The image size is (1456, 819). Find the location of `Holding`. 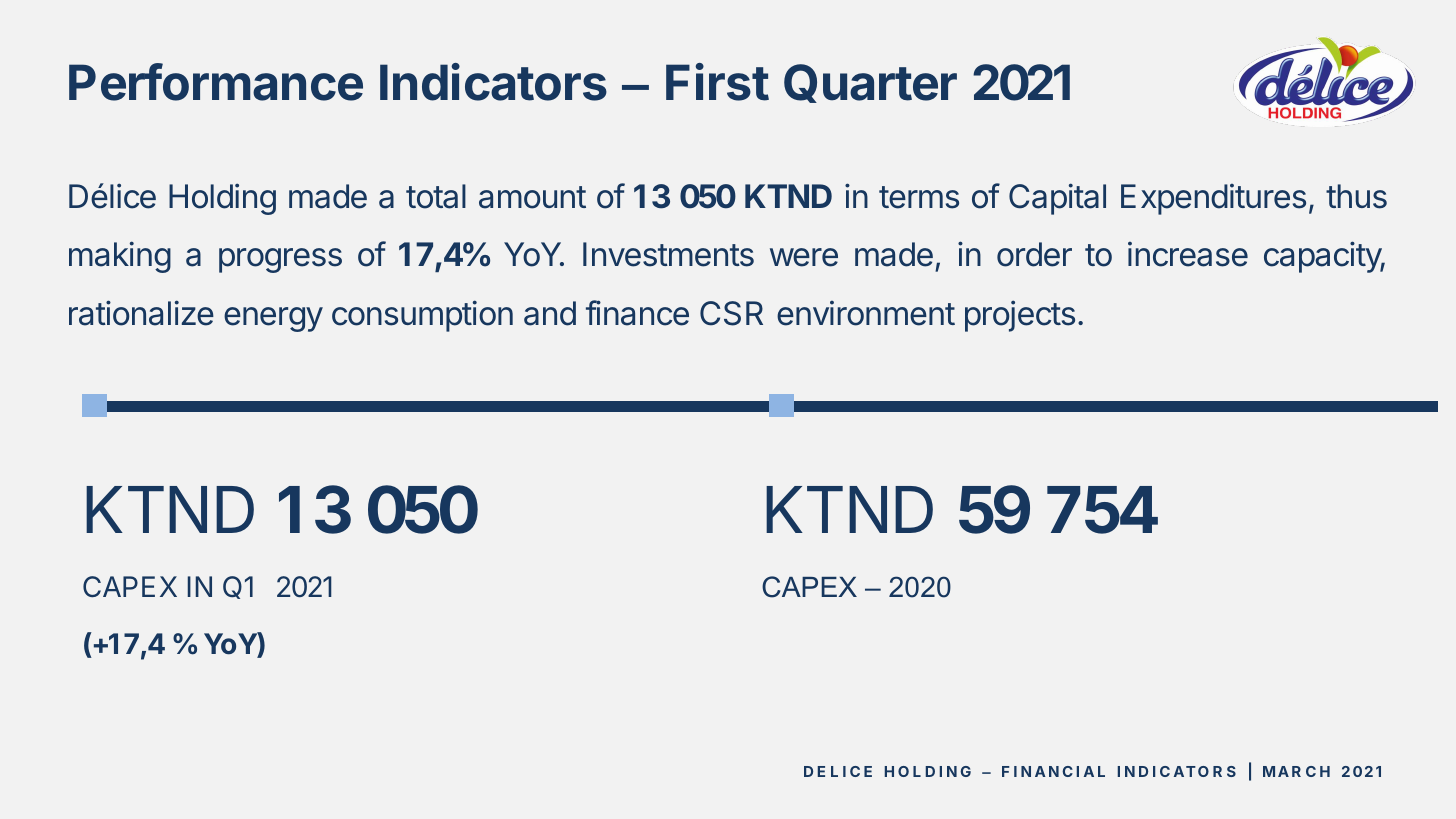

Holding is located at coordinates (222, 199).
